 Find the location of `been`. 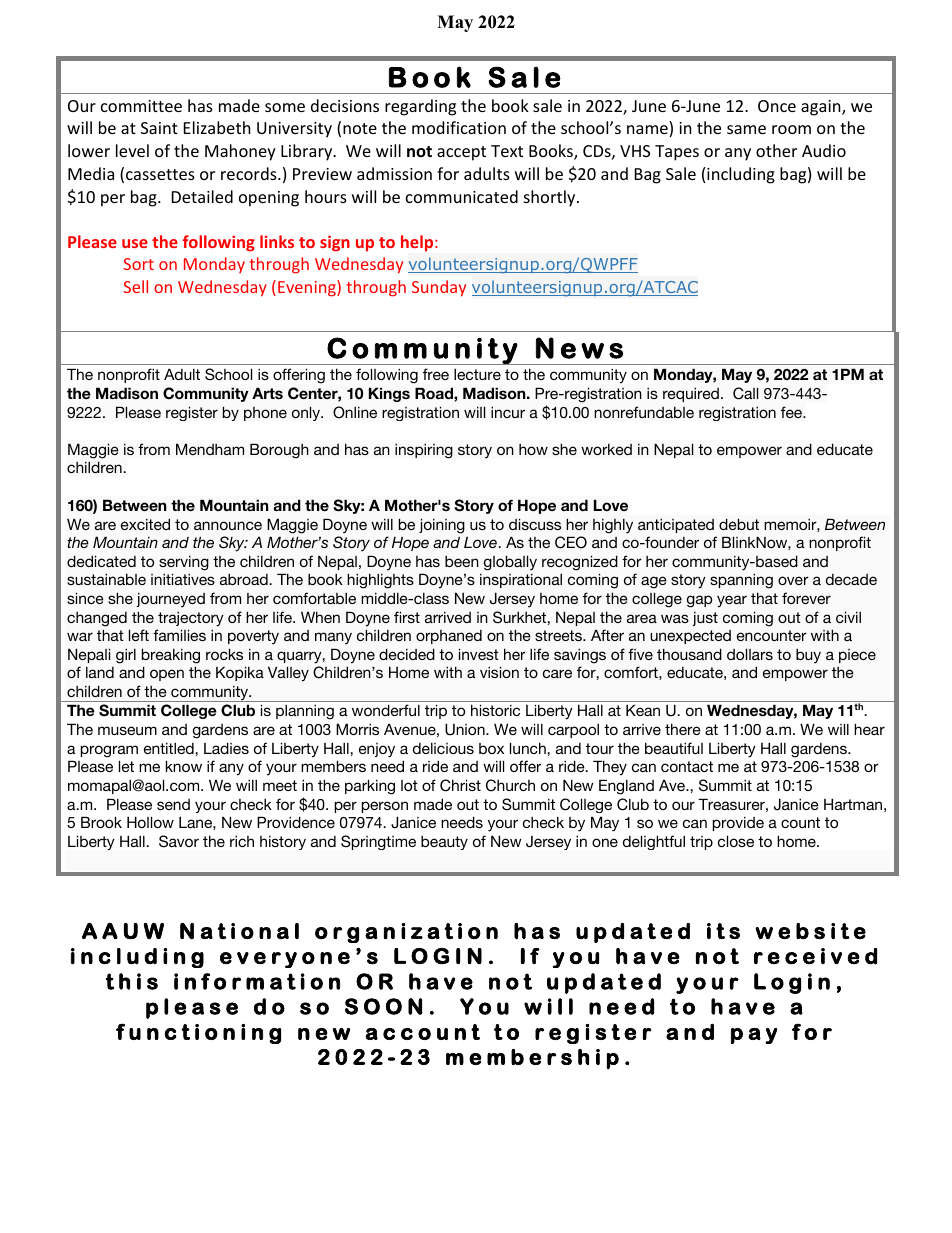

been is located at coordinates (462, 561).
